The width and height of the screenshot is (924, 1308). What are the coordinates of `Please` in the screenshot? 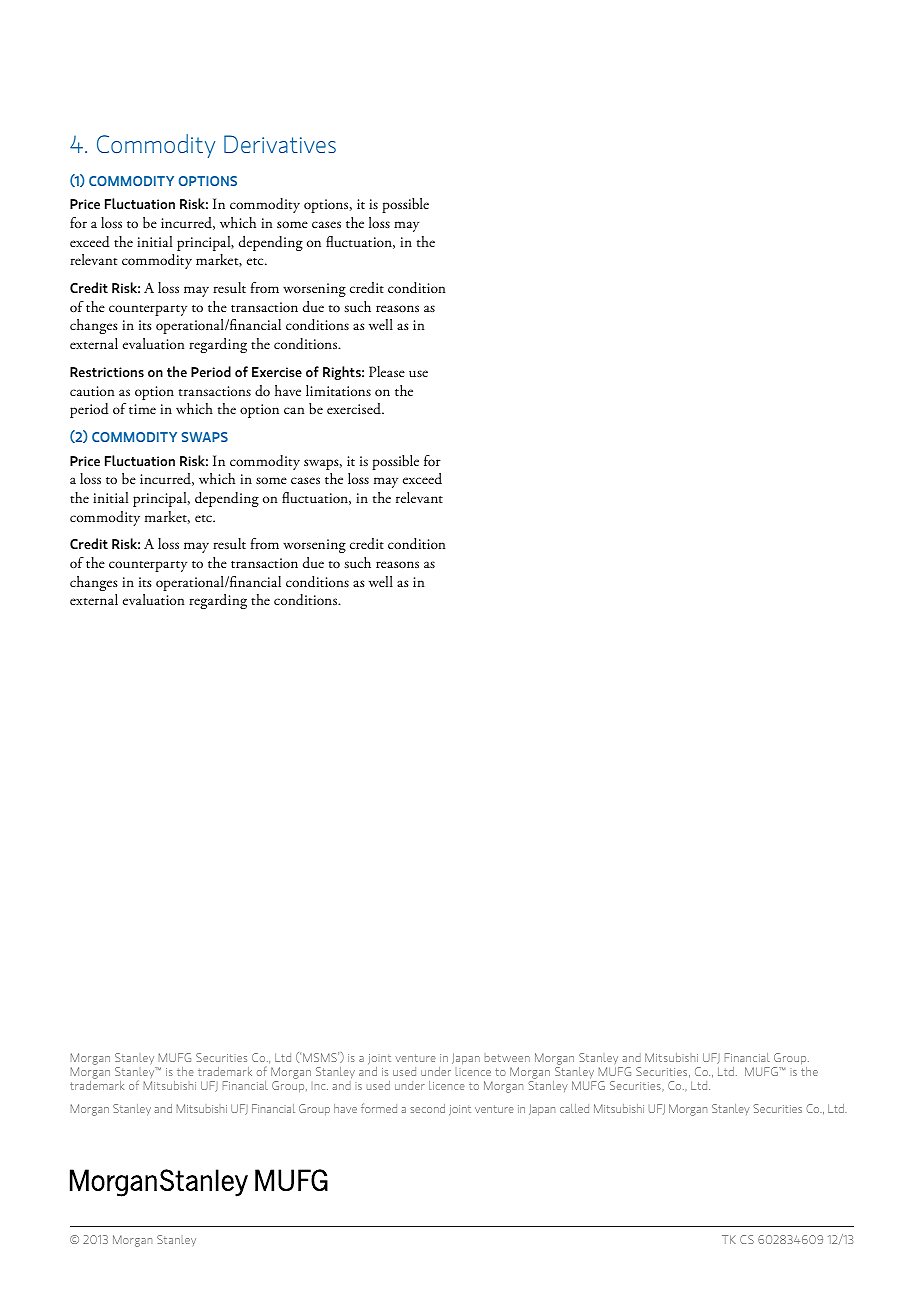 It's located at (387, 371).
